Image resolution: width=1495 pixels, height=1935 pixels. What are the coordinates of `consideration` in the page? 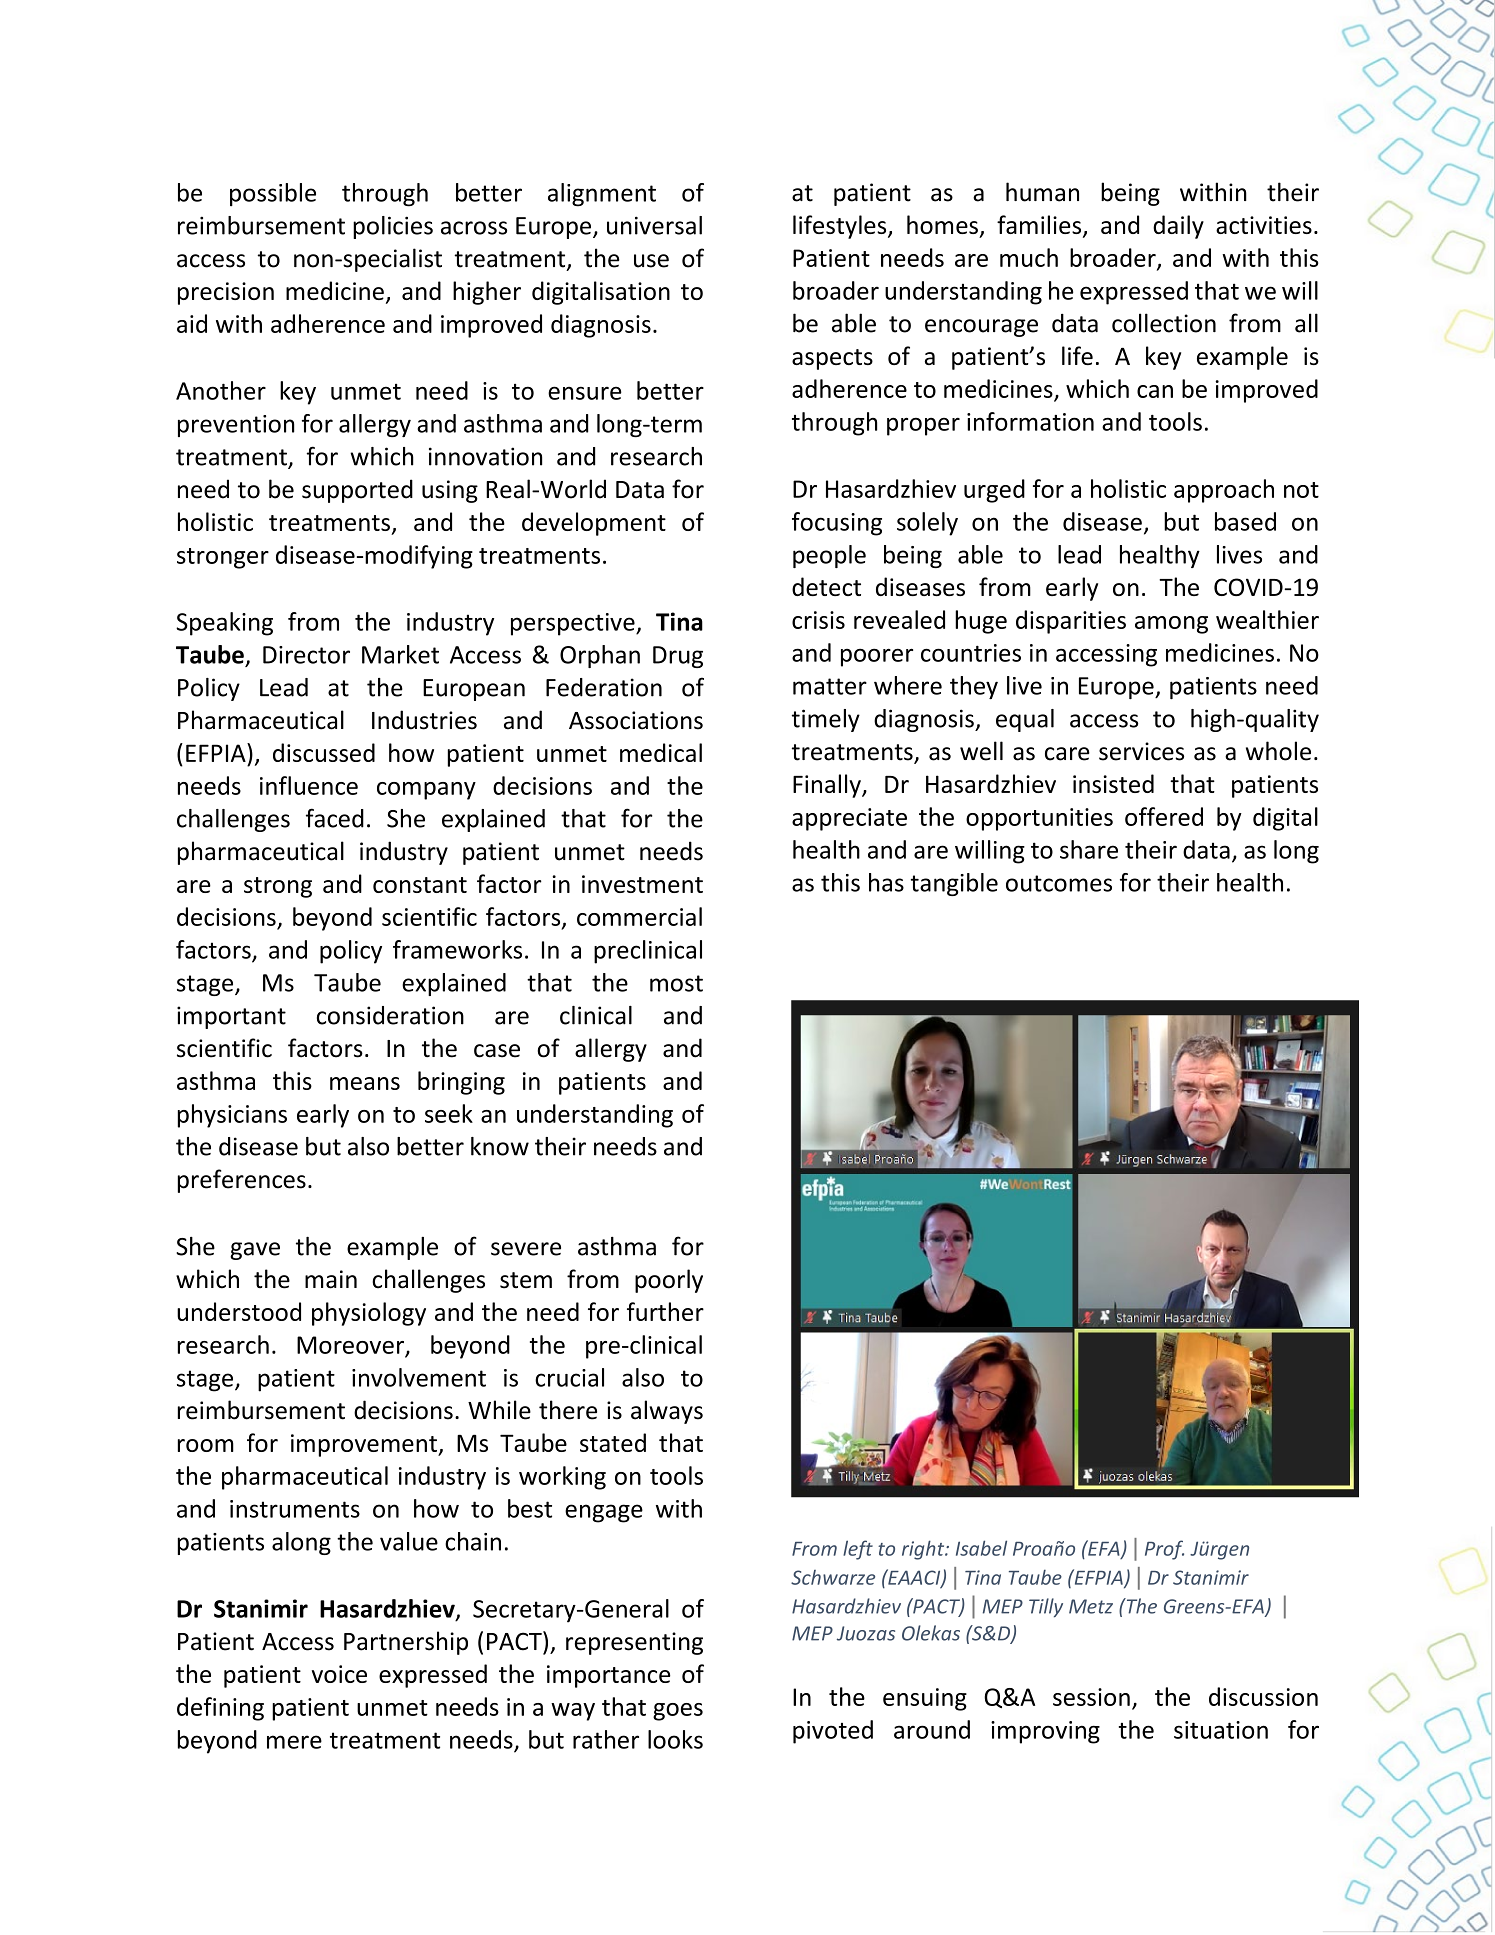 It's located at (390, 1015).
